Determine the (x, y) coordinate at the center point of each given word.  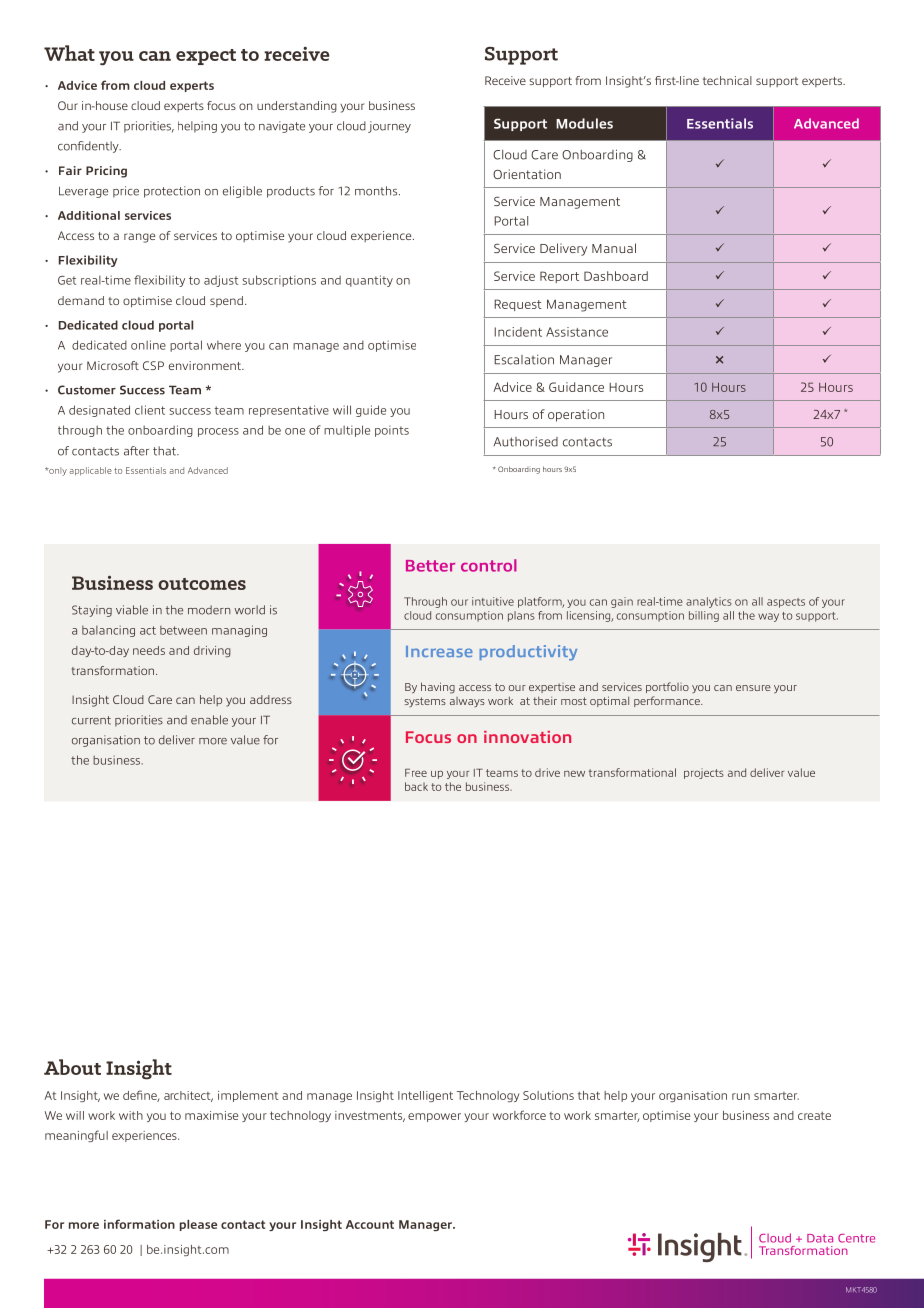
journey (389, 127)
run (741, 1096)
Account (370, 1224)
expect (206, 57)
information (139, 1224)
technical (727, 80)
